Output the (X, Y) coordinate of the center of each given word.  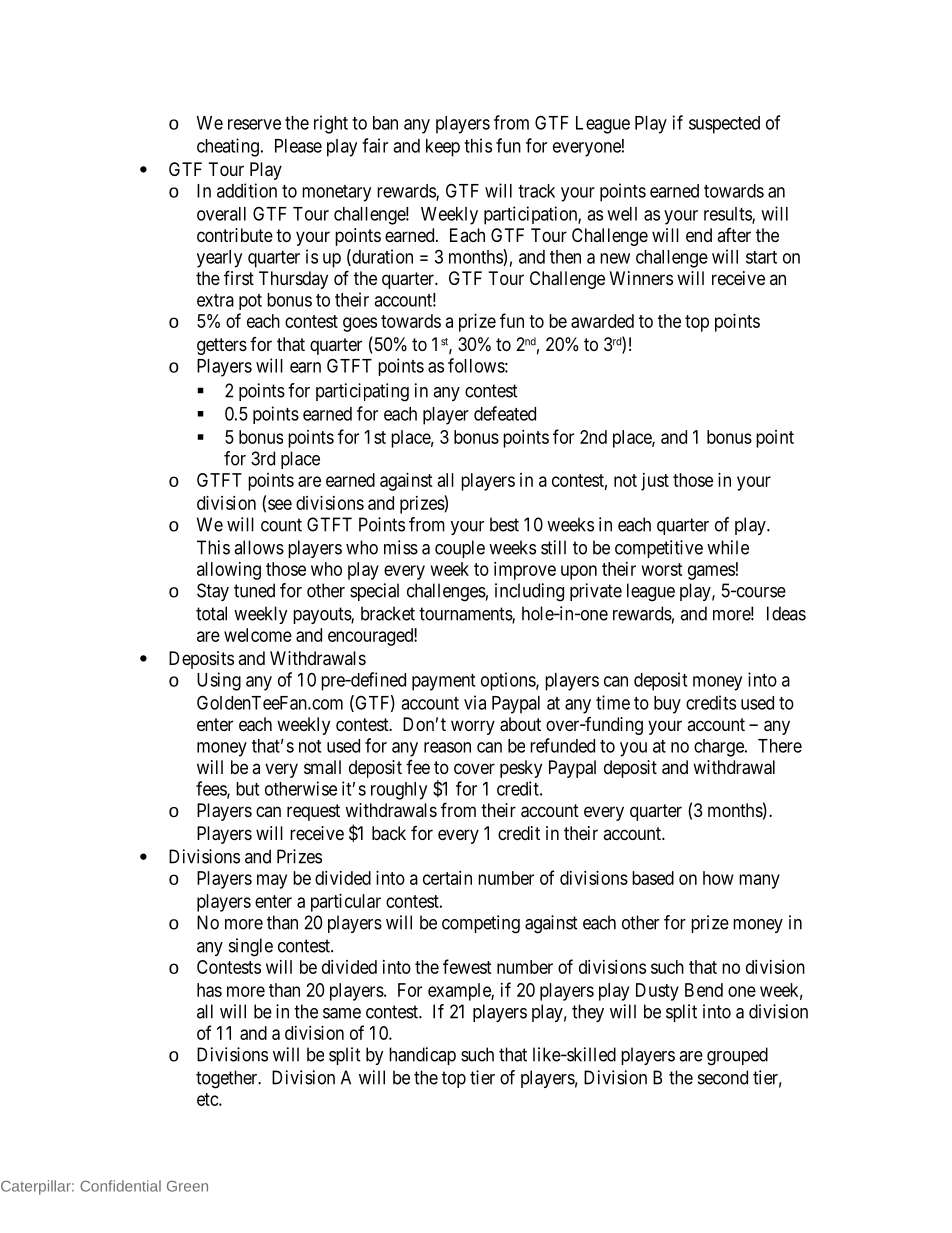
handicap (422, 1056)
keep (443, 148)
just (655, 482)
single (251, 947)
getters (222, 346)
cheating (228, 147)
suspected (724, 125)
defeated (505, 413)
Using (219, 681)
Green (187, 1186)
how (718, 878)
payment (443, 682)
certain (447, 878)
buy (667, 705)
